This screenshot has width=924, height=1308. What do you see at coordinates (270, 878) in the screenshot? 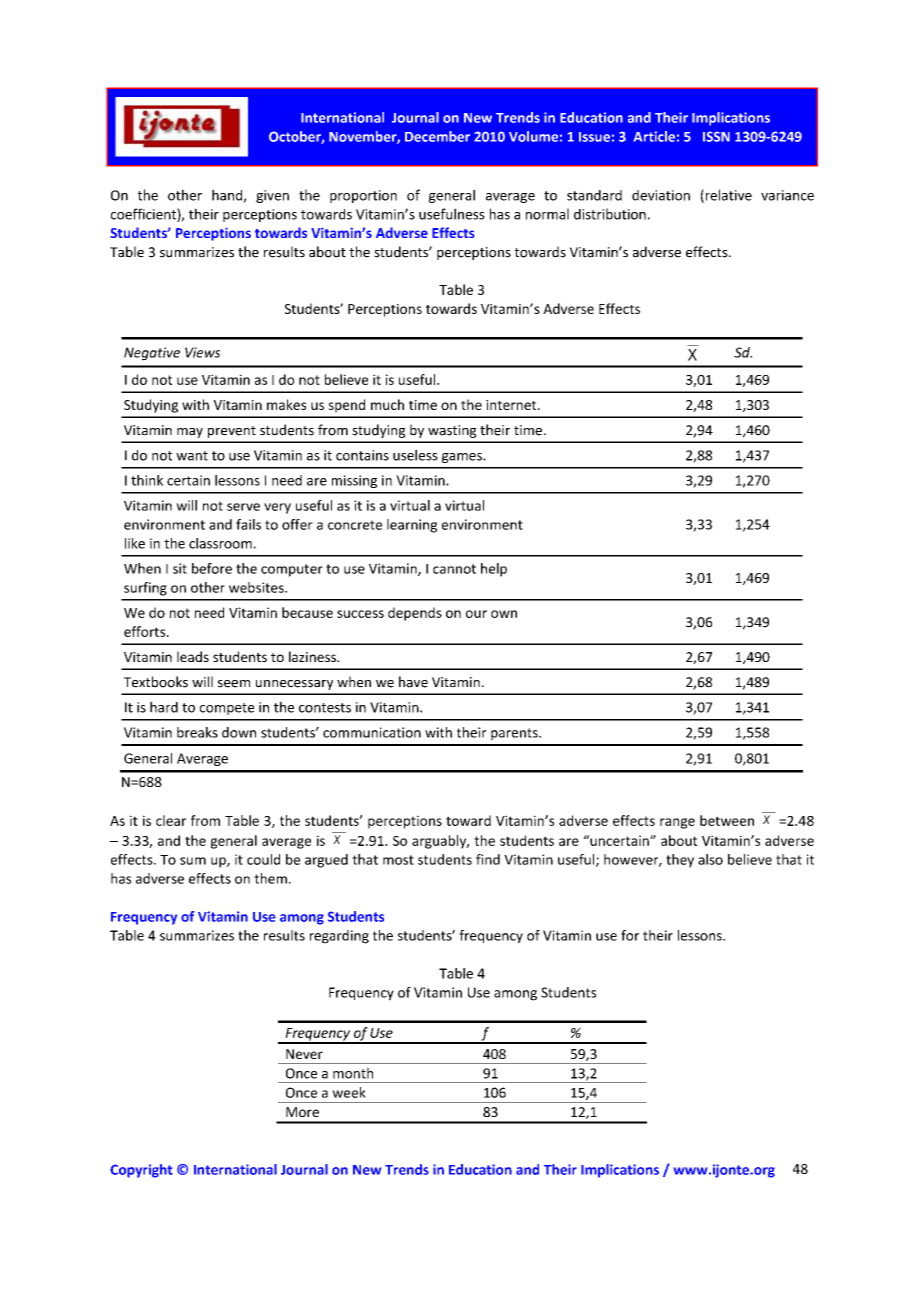
I see `them` at bounding box center [270, 878].
